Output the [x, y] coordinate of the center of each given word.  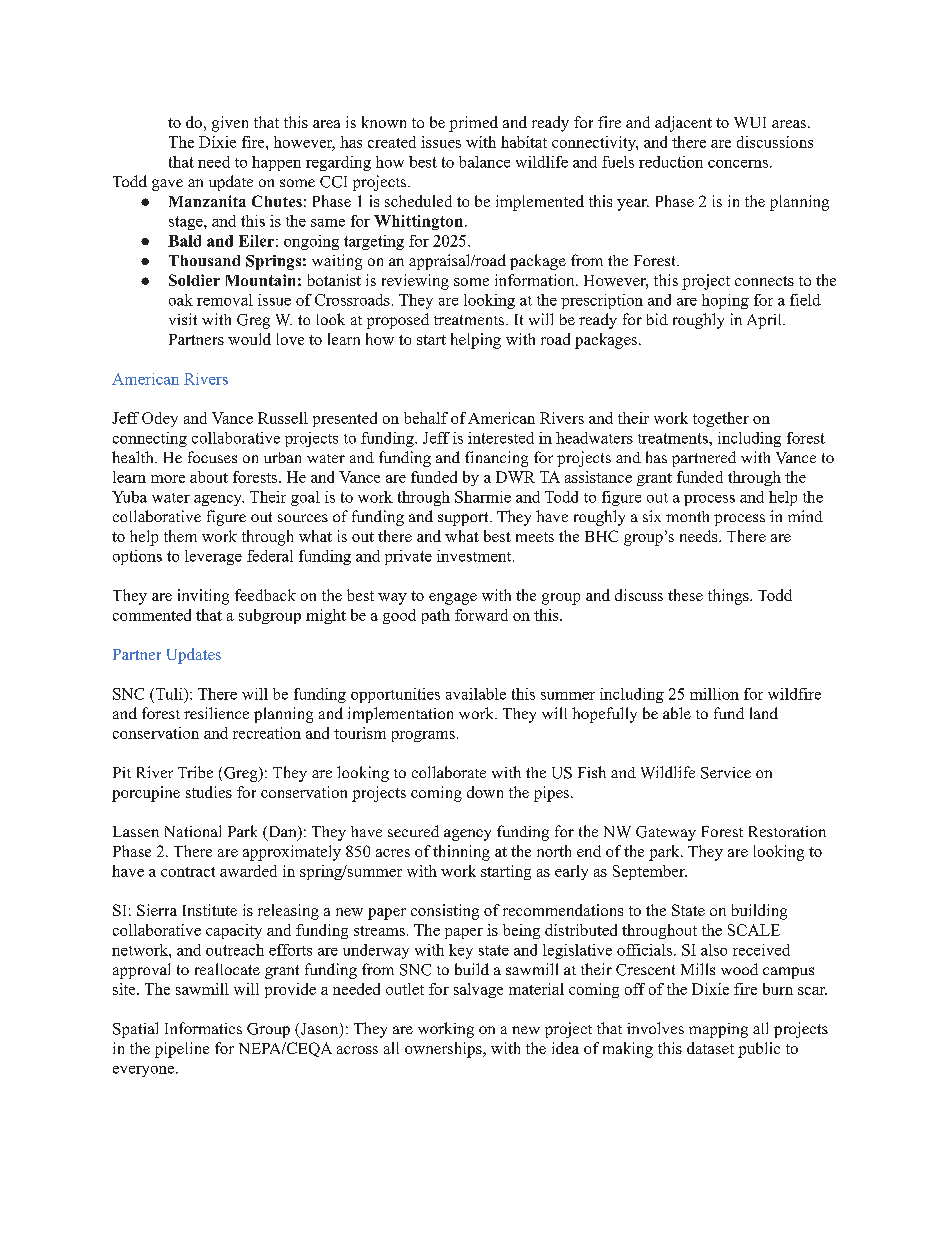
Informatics [203, 1028]
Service [726, 773]
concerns [738, 164]
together [721, 419]
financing [496, 459]
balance [484, 162]
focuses [212, 457]
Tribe [195, 772]
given [230, 124]
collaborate [449, 772]
